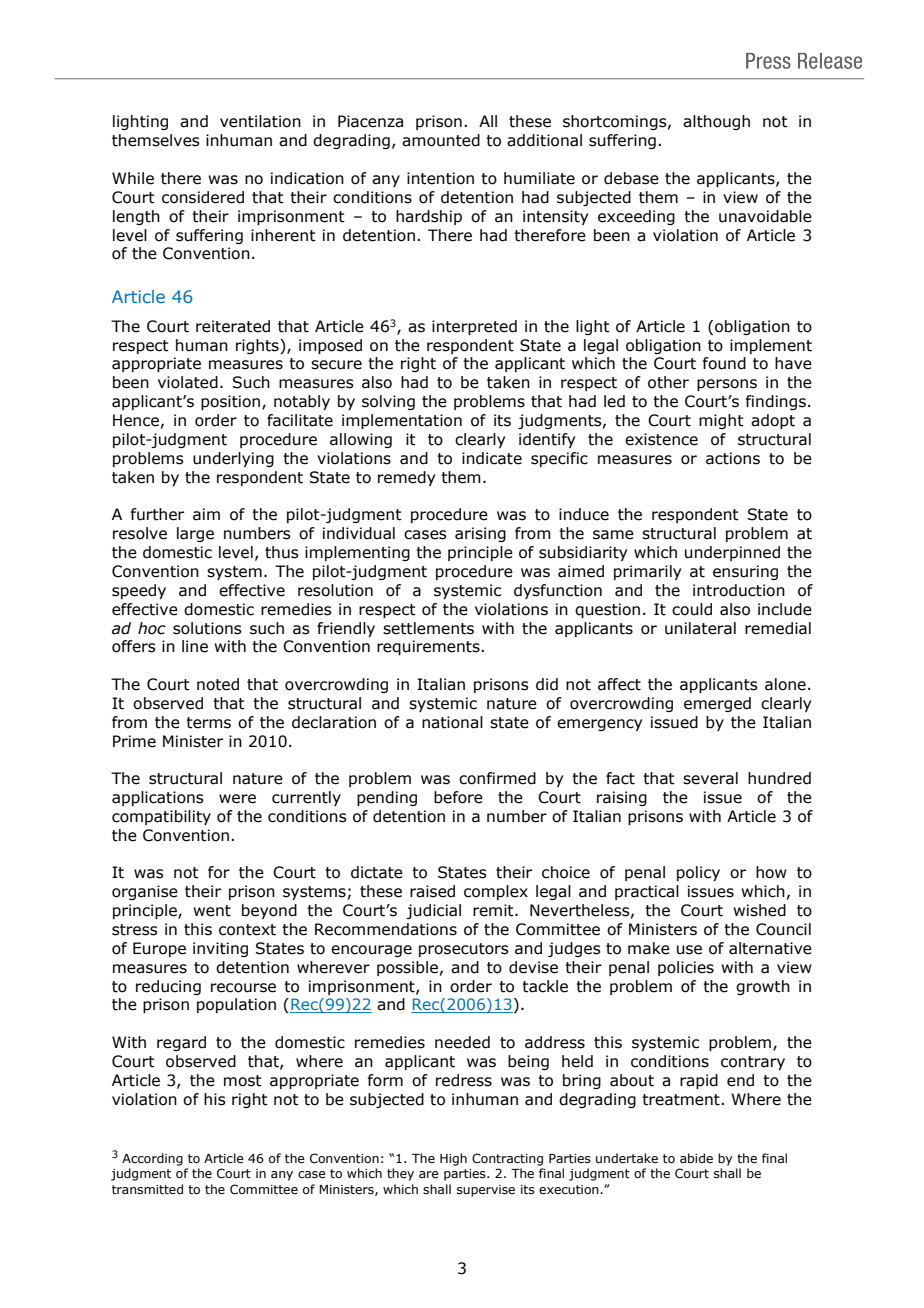 This screenshot has width=924, height=1308. Describe the element at coordinates (203, 197) in the screenshot. I see `considered` at that location.
